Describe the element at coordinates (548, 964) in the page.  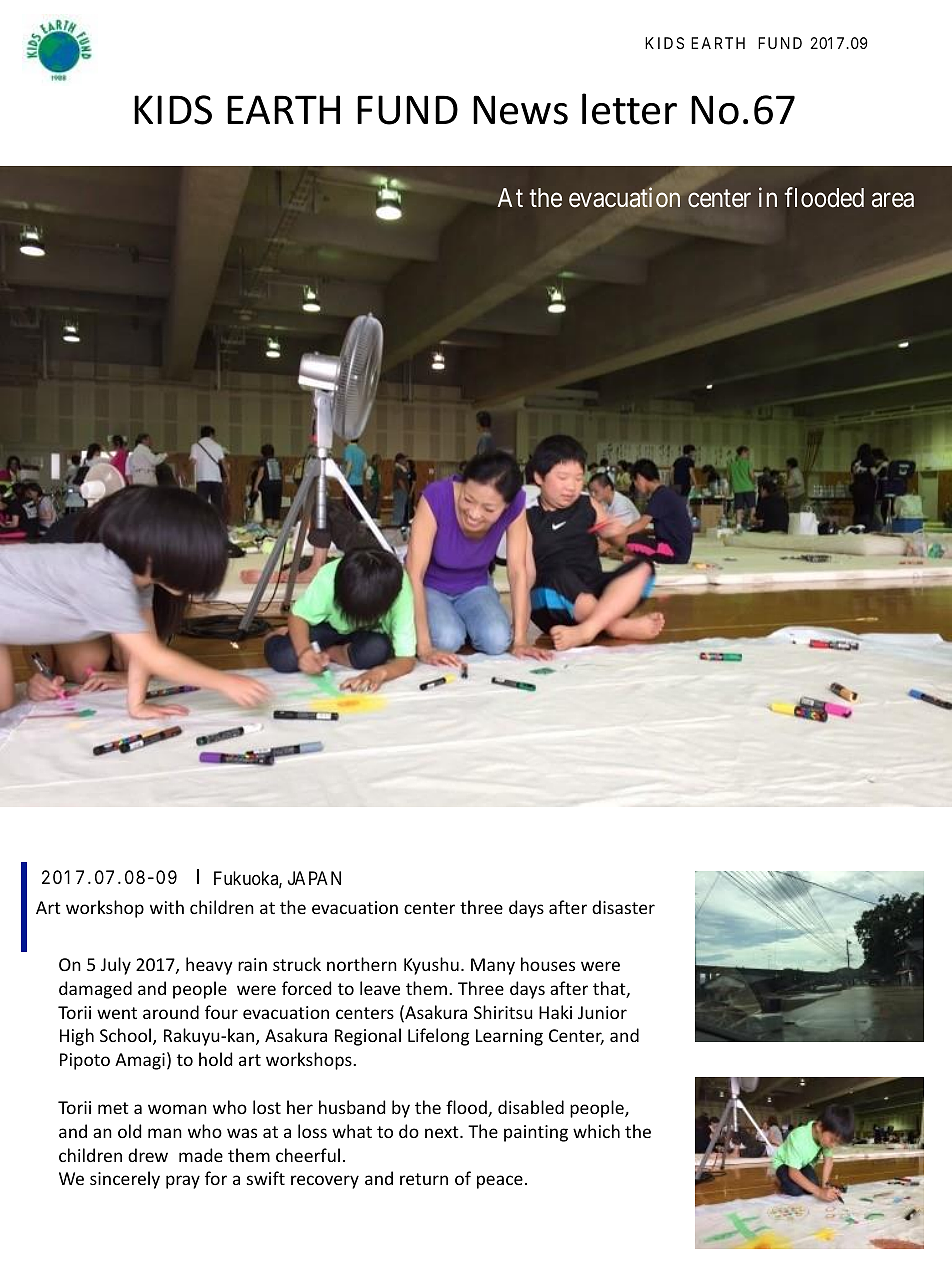
I see `houses` at that location.
